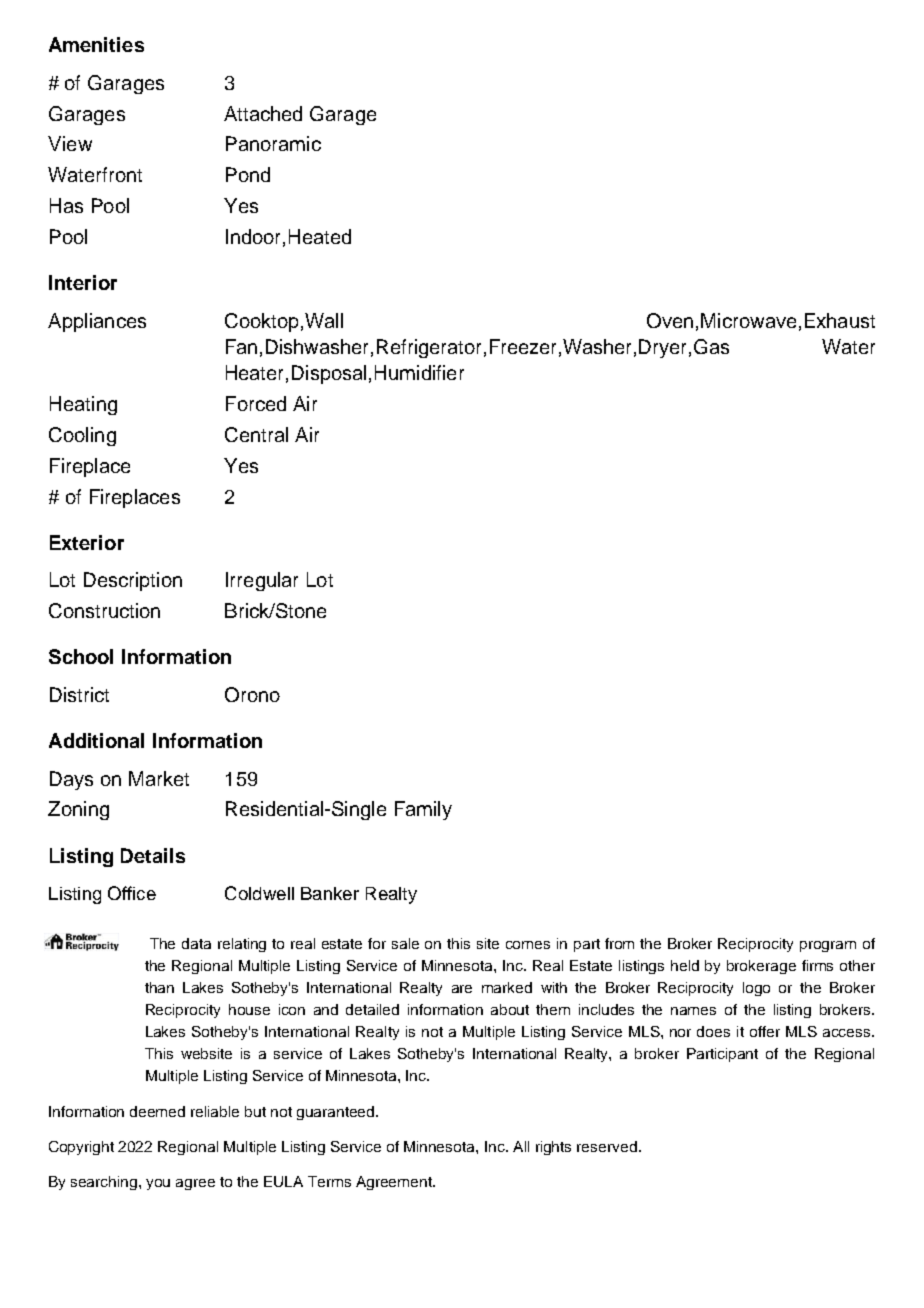 Image resolution: width=924 pixels, height=1308 pixels. I want to click on Market, so click(159, 778).
